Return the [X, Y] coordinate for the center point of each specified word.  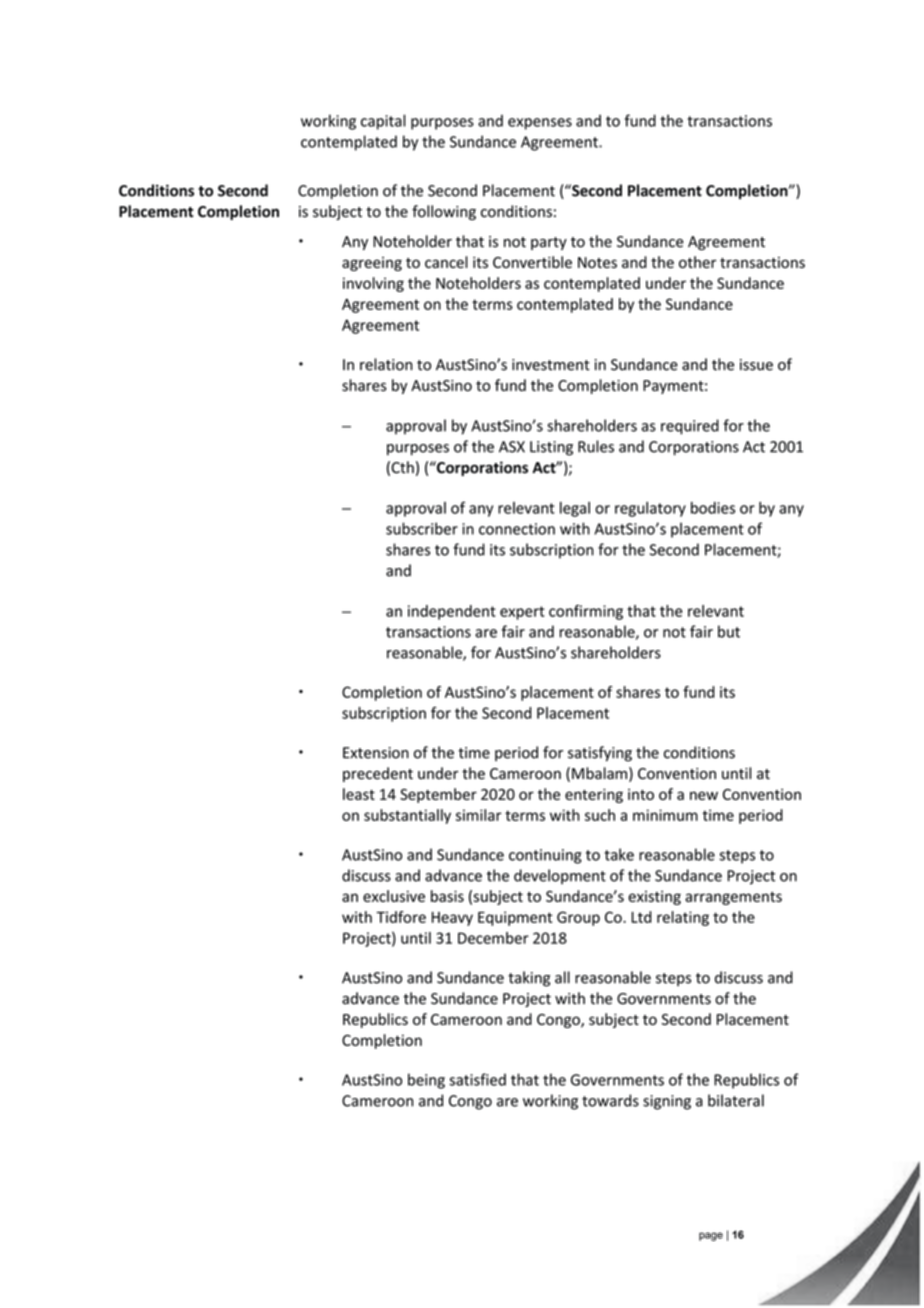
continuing [545, 856]
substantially [407, 816]
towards [610, 1100]
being [426, 1081]
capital [383, 122]
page [711, 1236]
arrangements [733, 898]
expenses [540, 124]
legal [575, 509]
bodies [713, 508]
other [697, 262]
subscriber [422, 528]
